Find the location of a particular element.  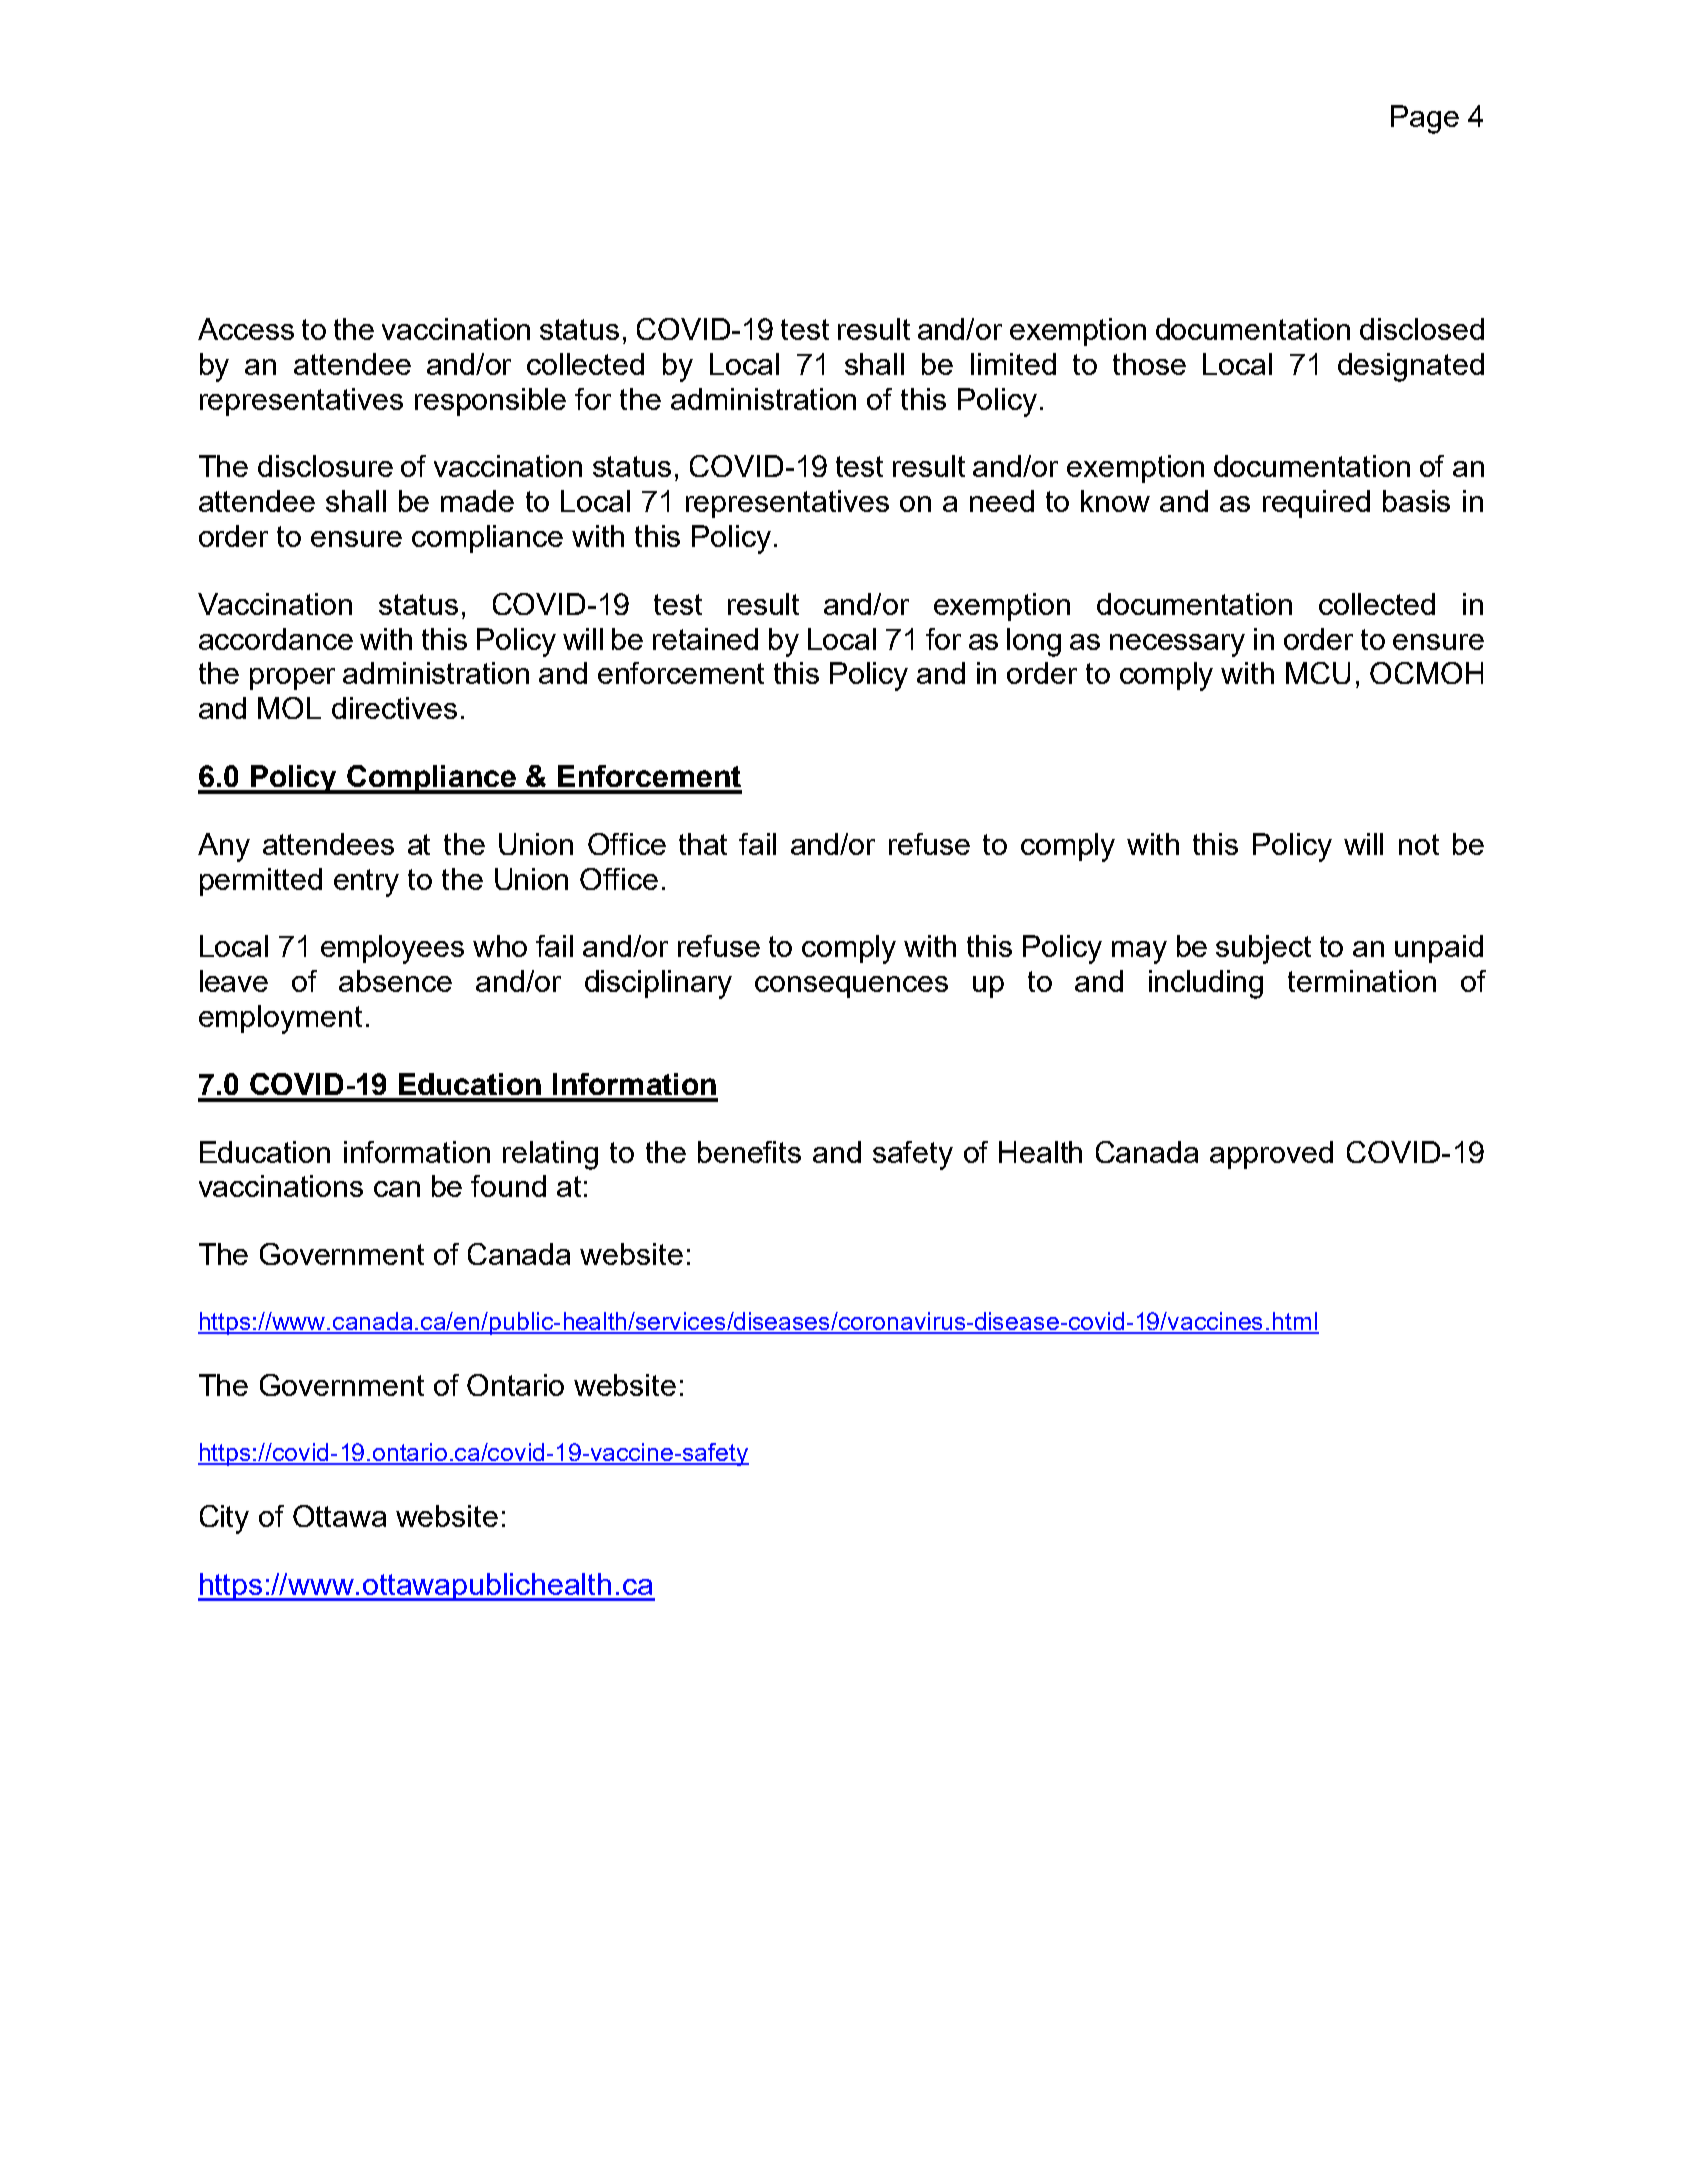

Page is located at coordinates (1425, 119).
